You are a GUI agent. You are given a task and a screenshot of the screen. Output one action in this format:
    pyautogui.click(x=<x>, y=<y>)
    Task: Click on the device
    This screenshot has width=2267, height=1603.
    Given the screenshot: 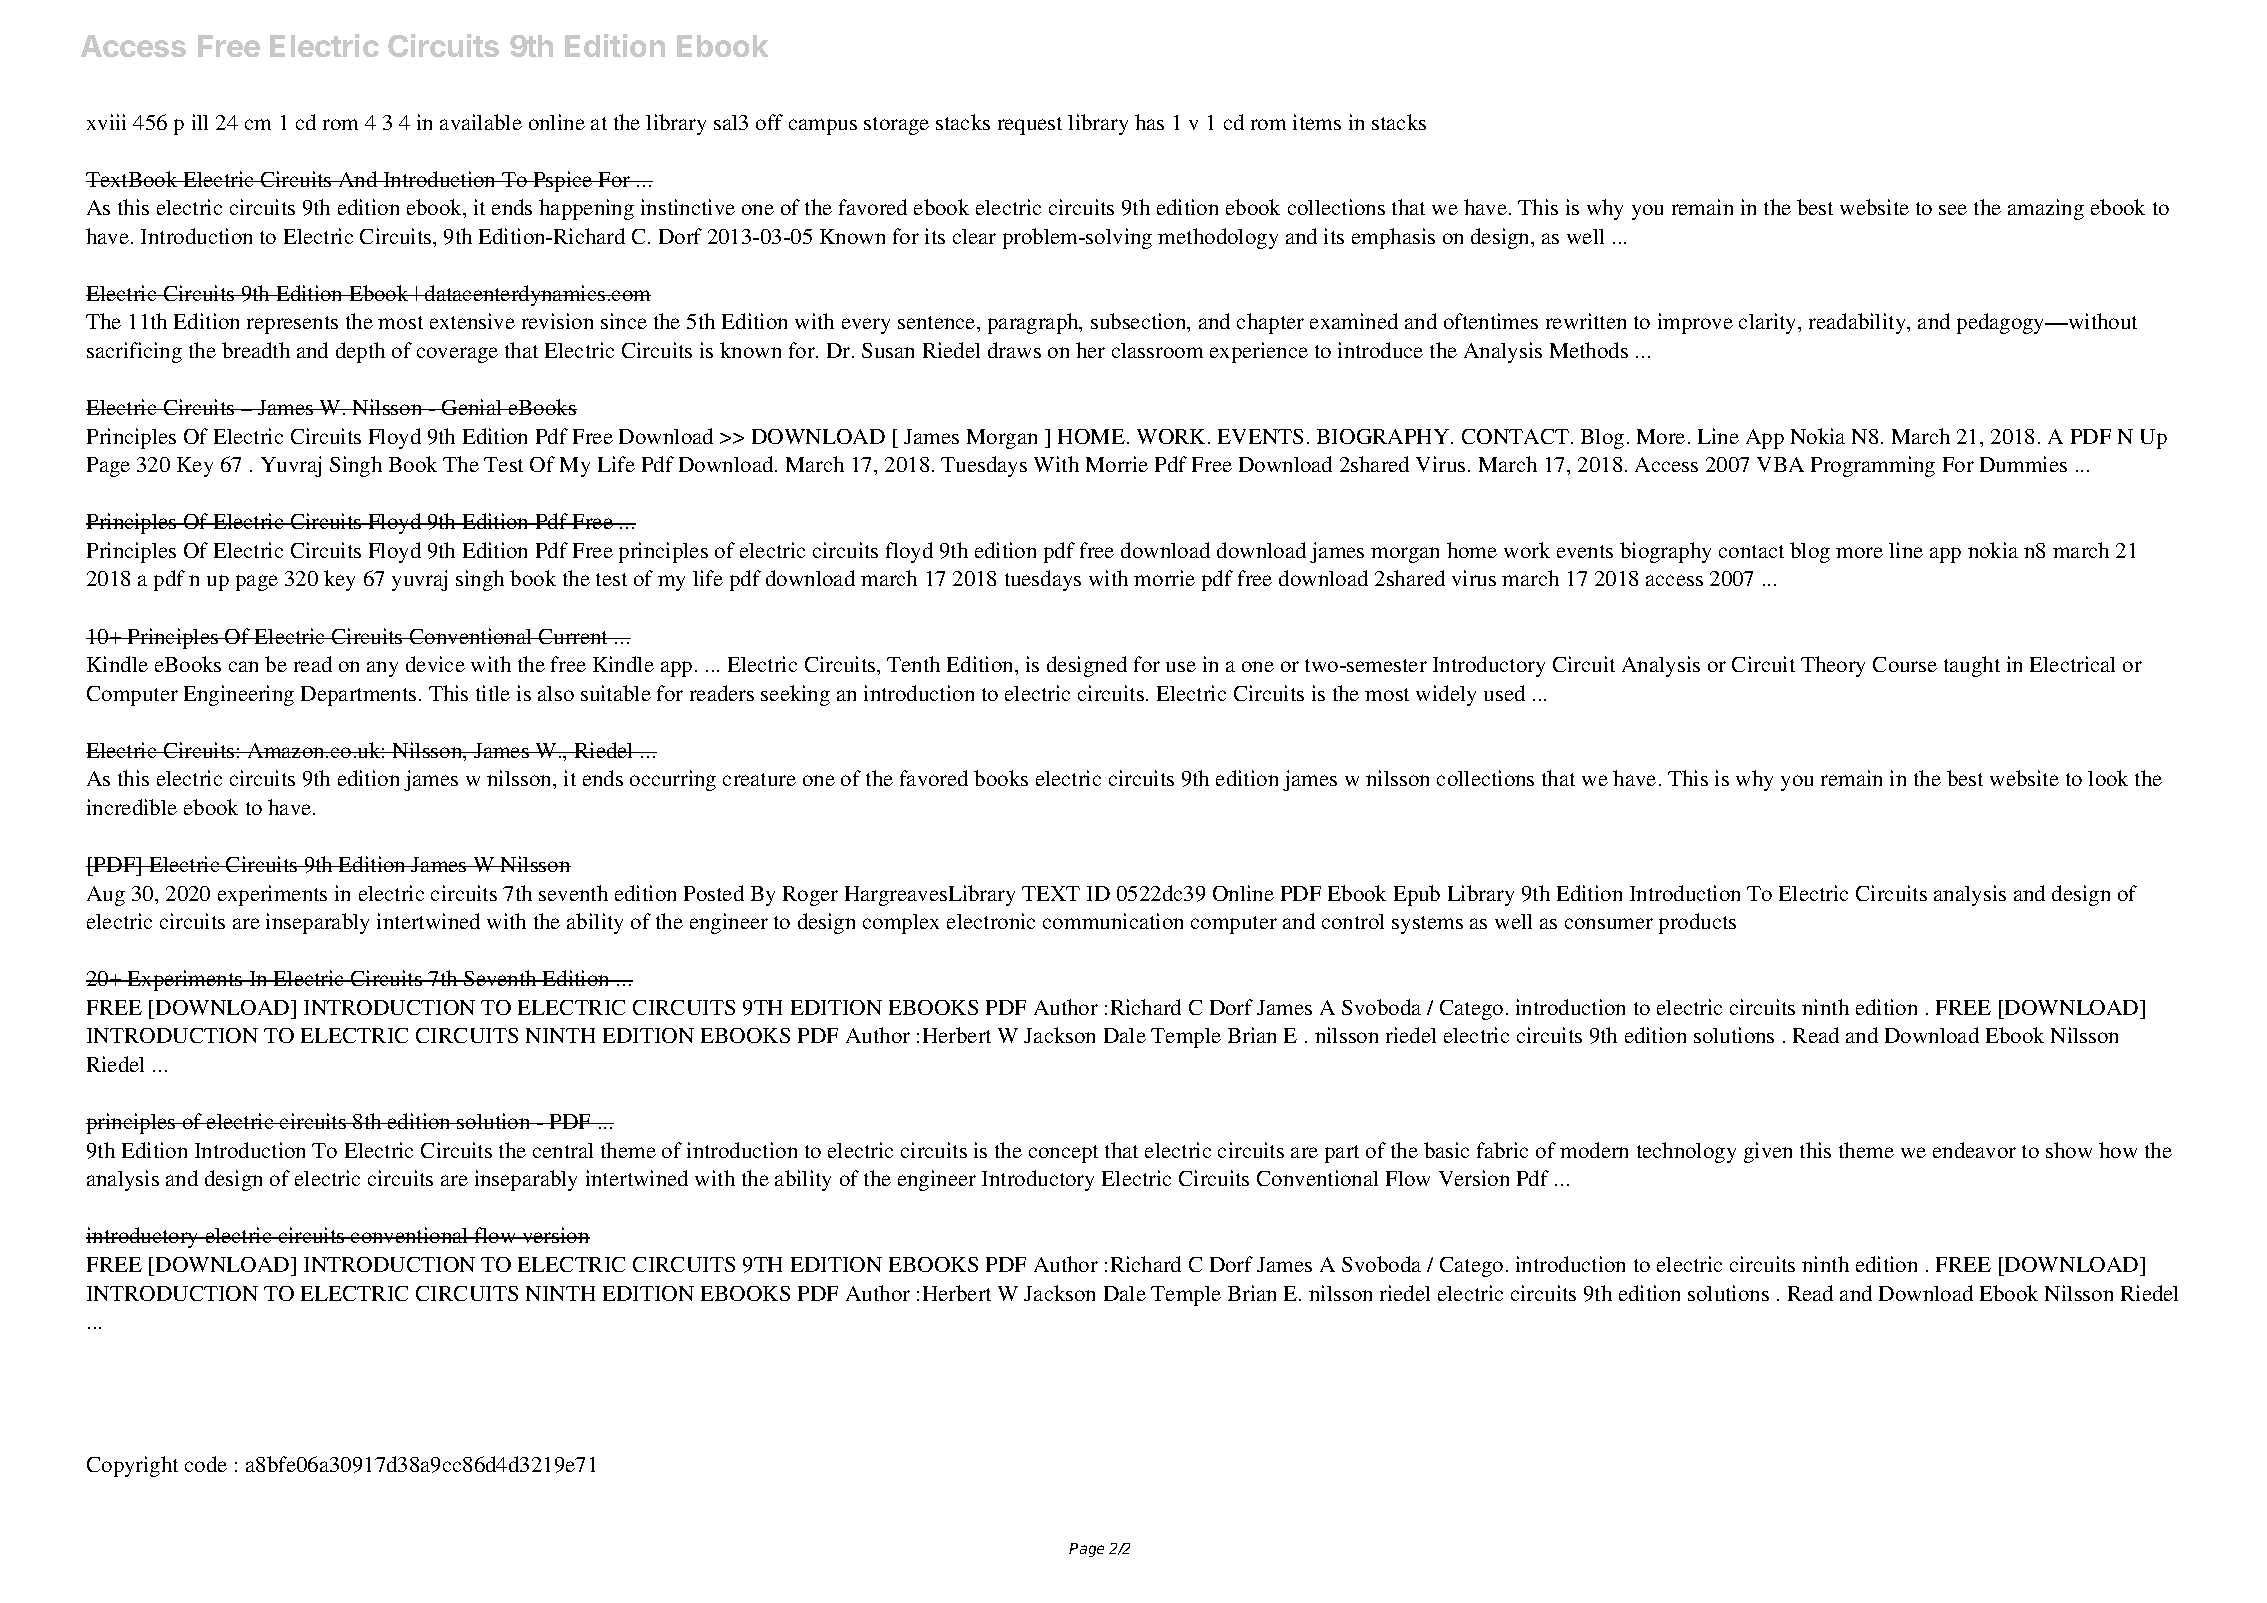 What is the action you would take?
    pyautogui.click(x=435, y=664)
